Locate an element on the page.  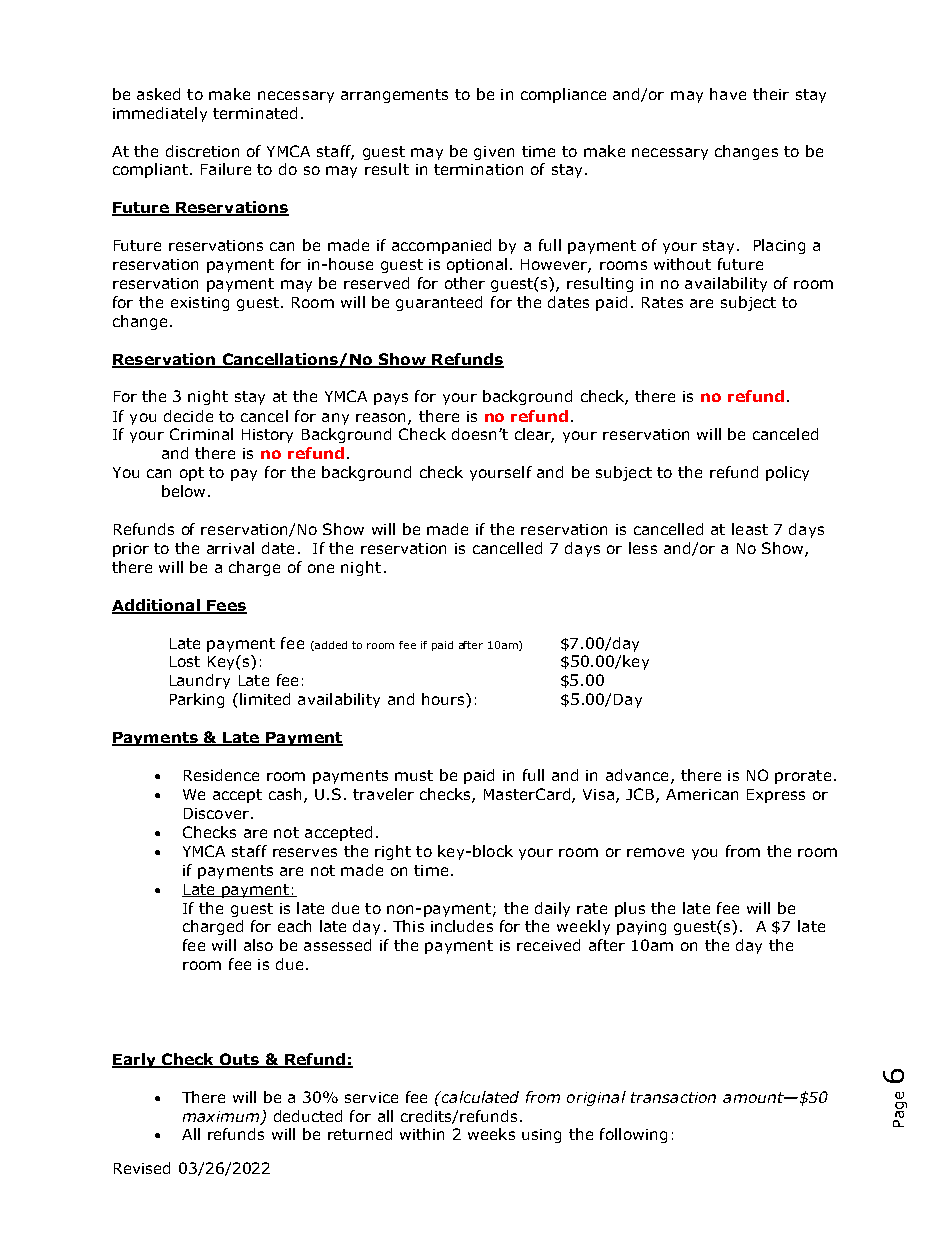
weeks is located at coordinates (491, 1134).
